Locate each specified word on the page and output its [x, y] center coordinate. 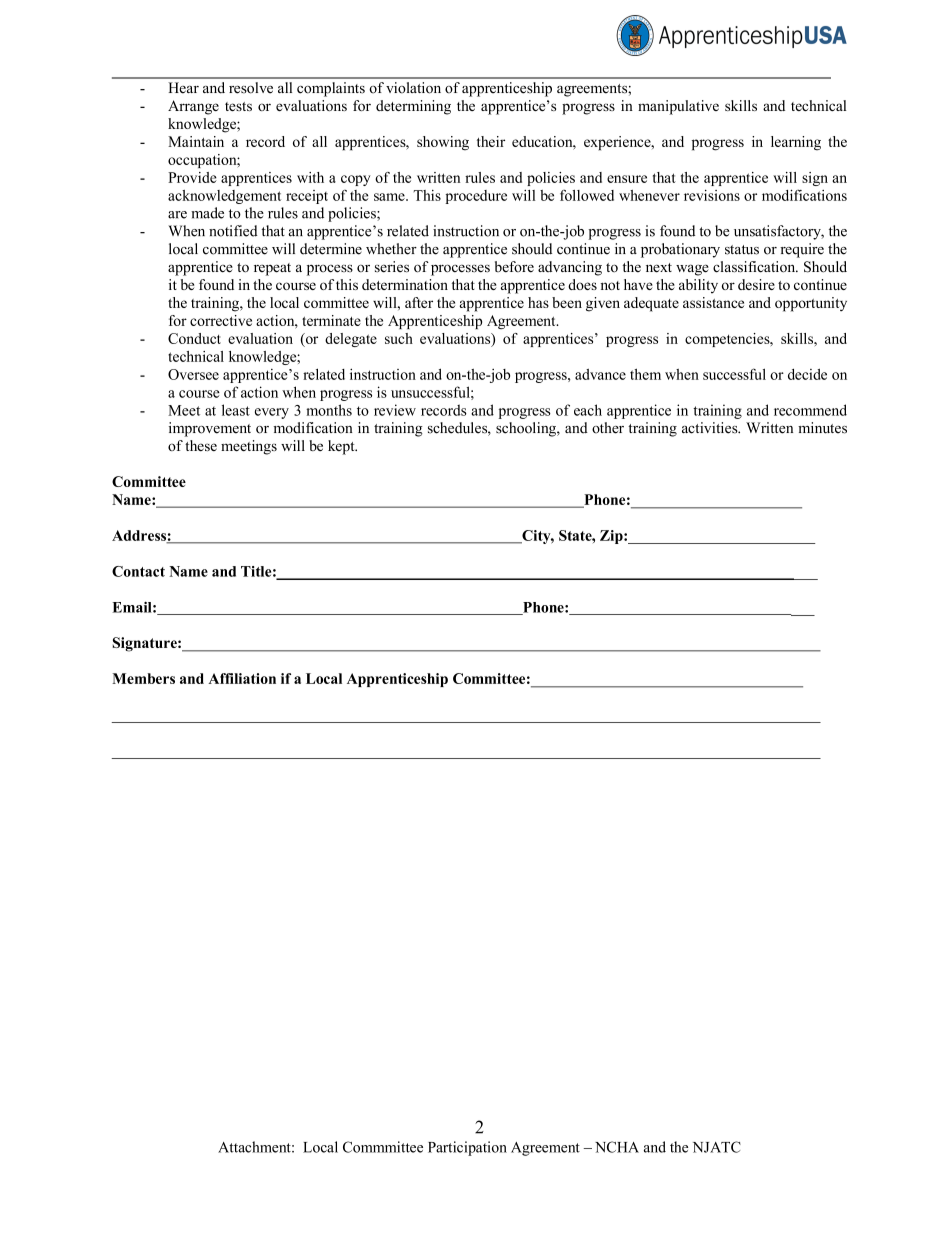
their [491, 141]
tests [238, 106]
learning [796, 143]
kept [342, 447]
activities [711, 428]
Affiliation [242, 678]
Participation [467, 1148]
